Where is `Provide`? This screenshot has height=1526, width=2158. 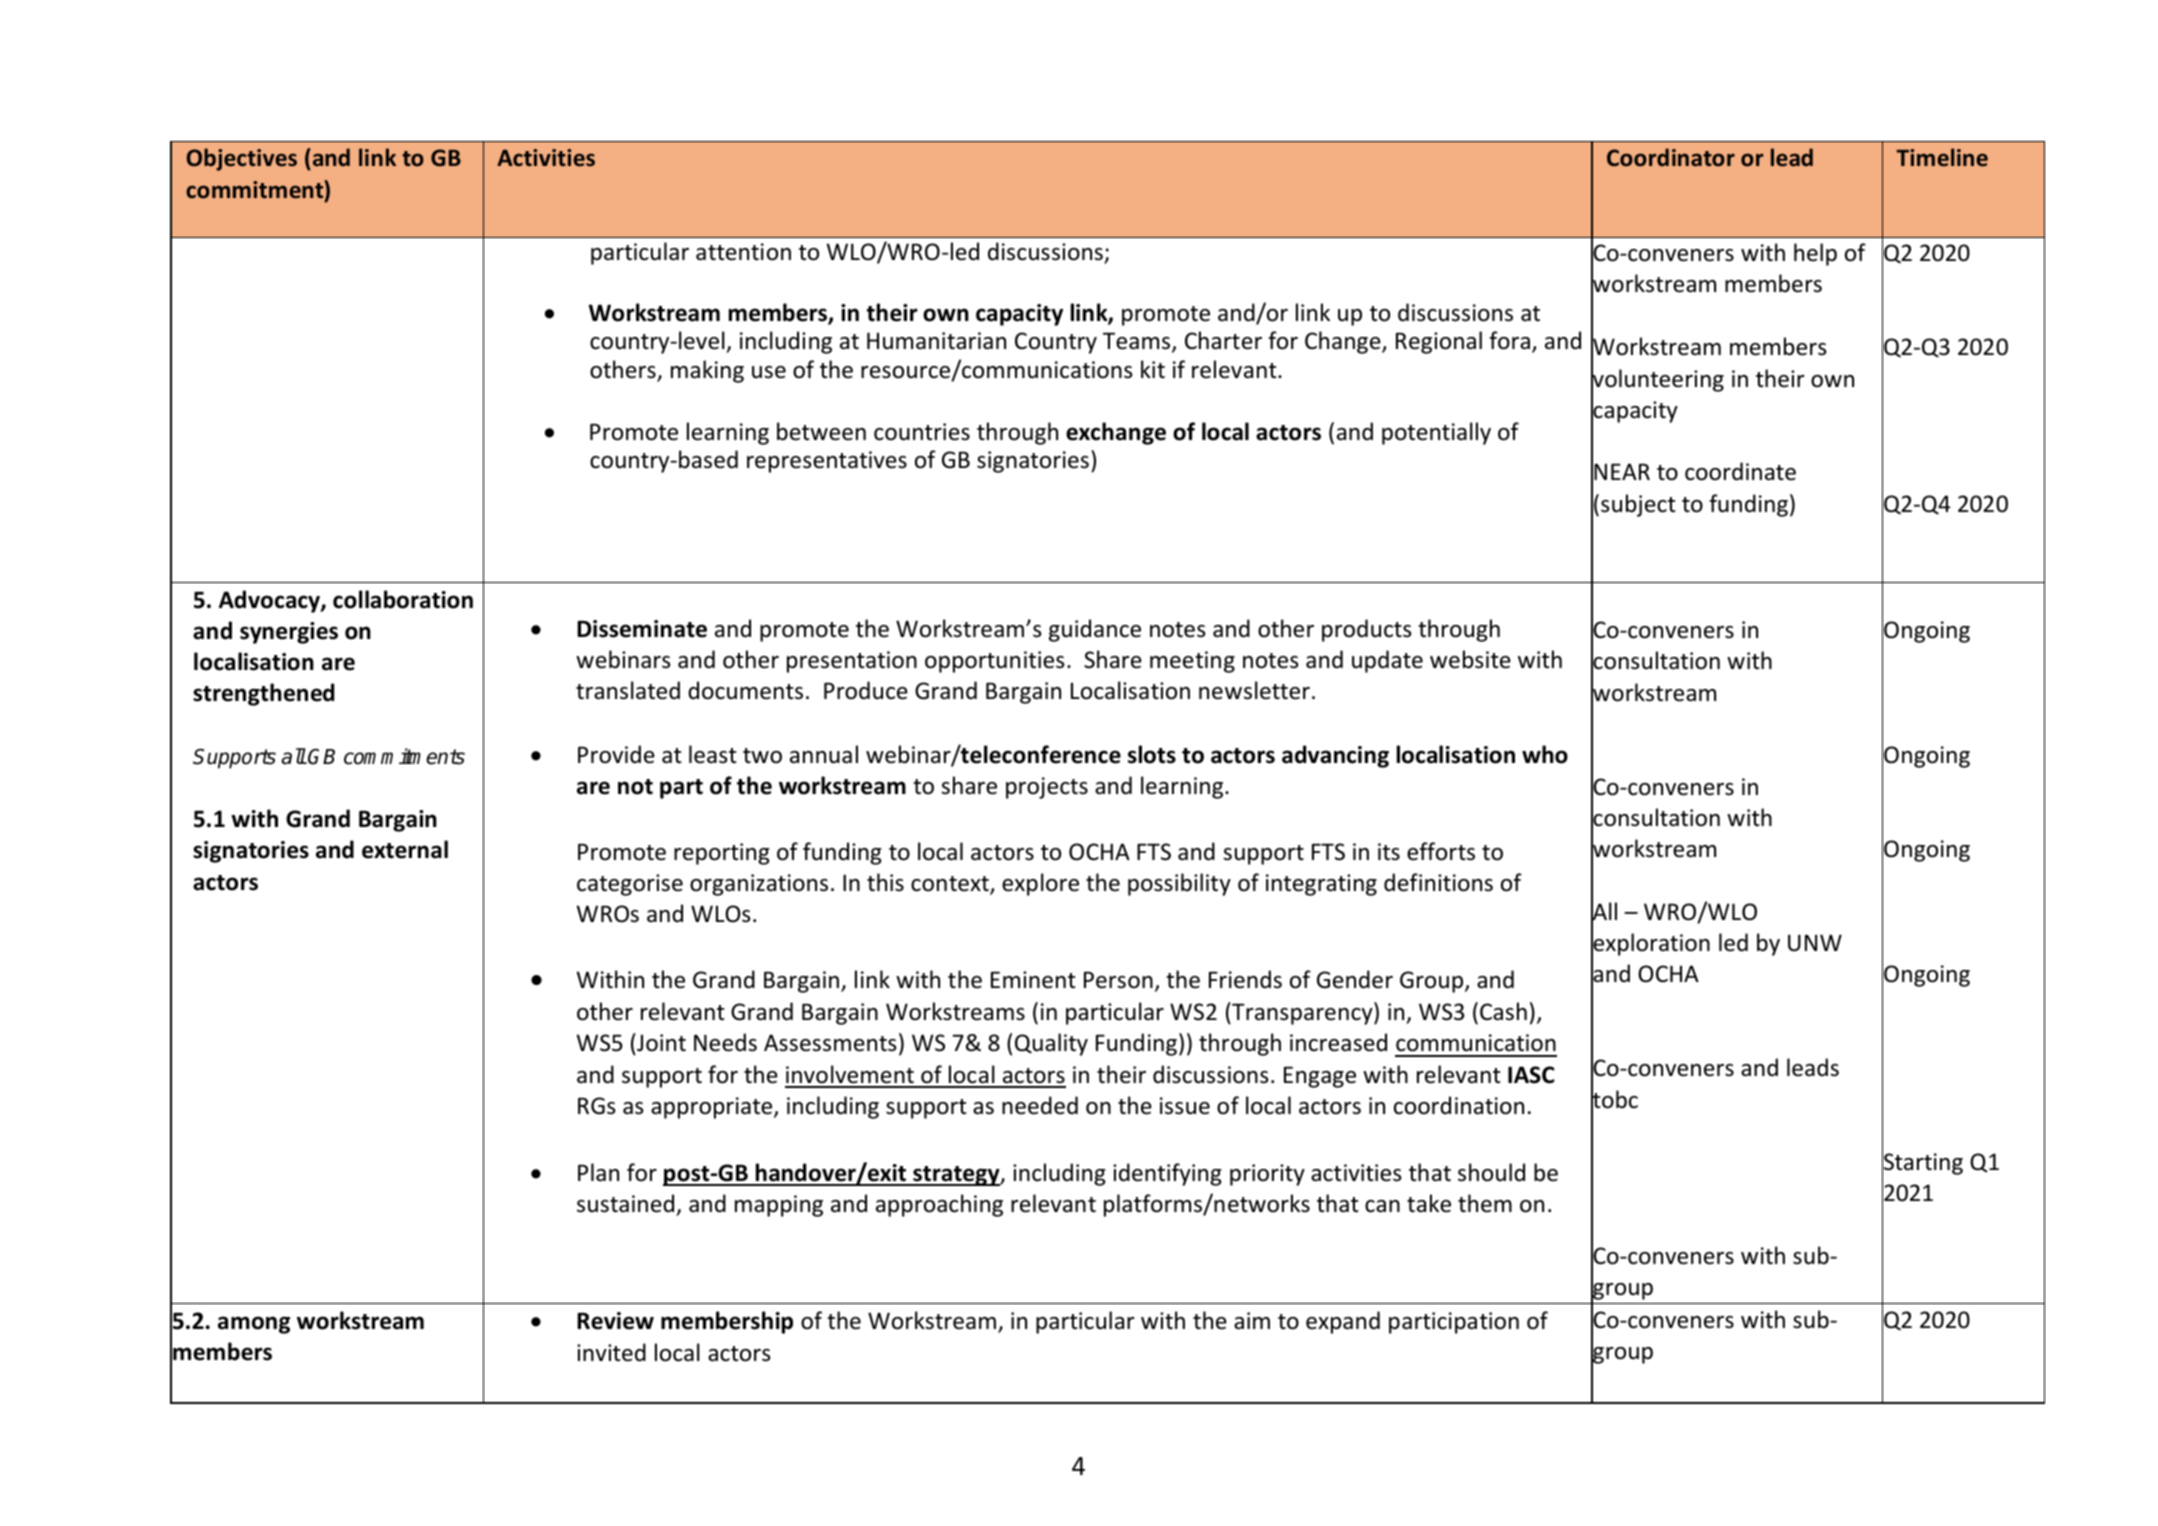 Provide is located at coordinates (616, 754).
